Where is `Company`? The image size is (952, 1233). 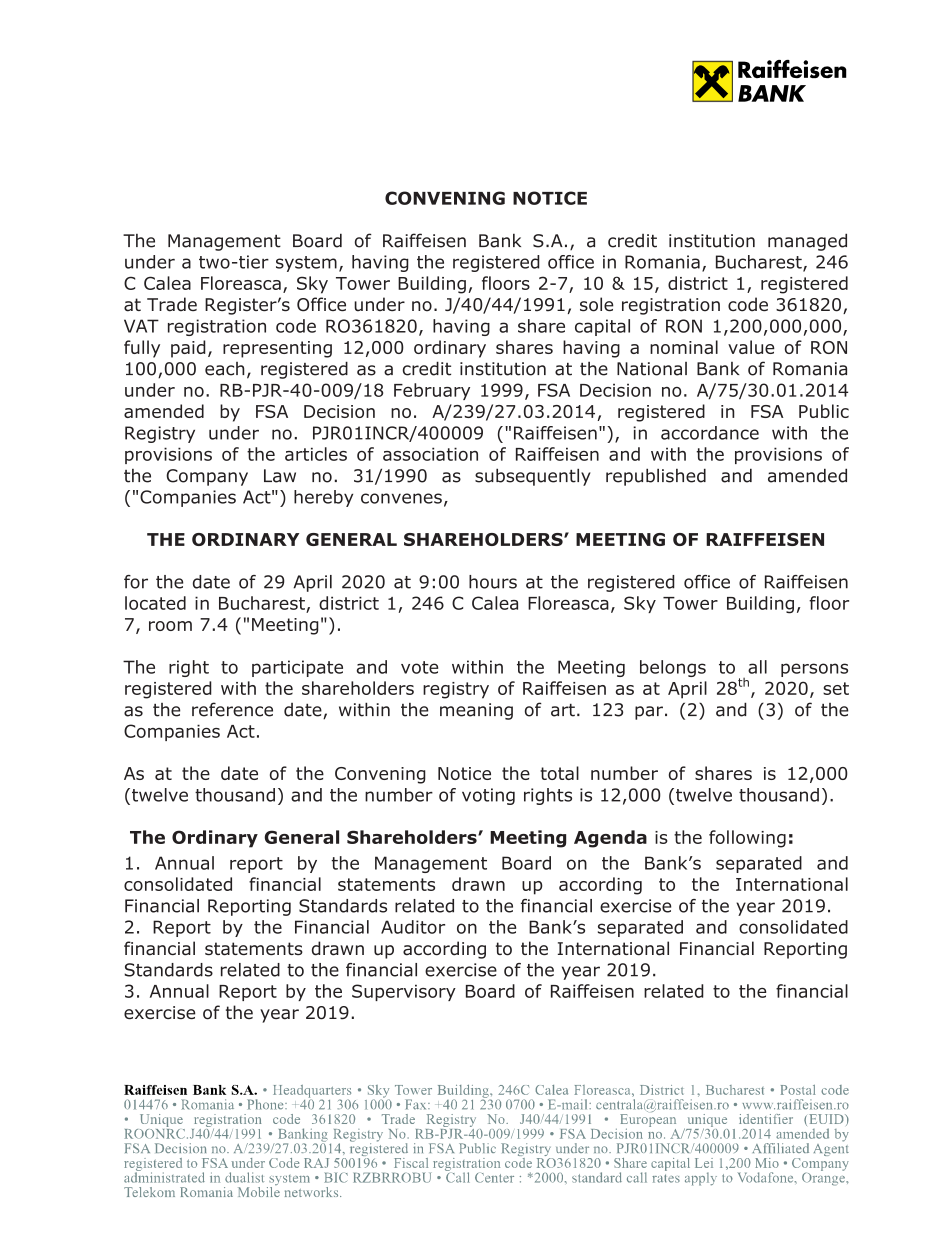
Company is located at coordinates (207, 477).
